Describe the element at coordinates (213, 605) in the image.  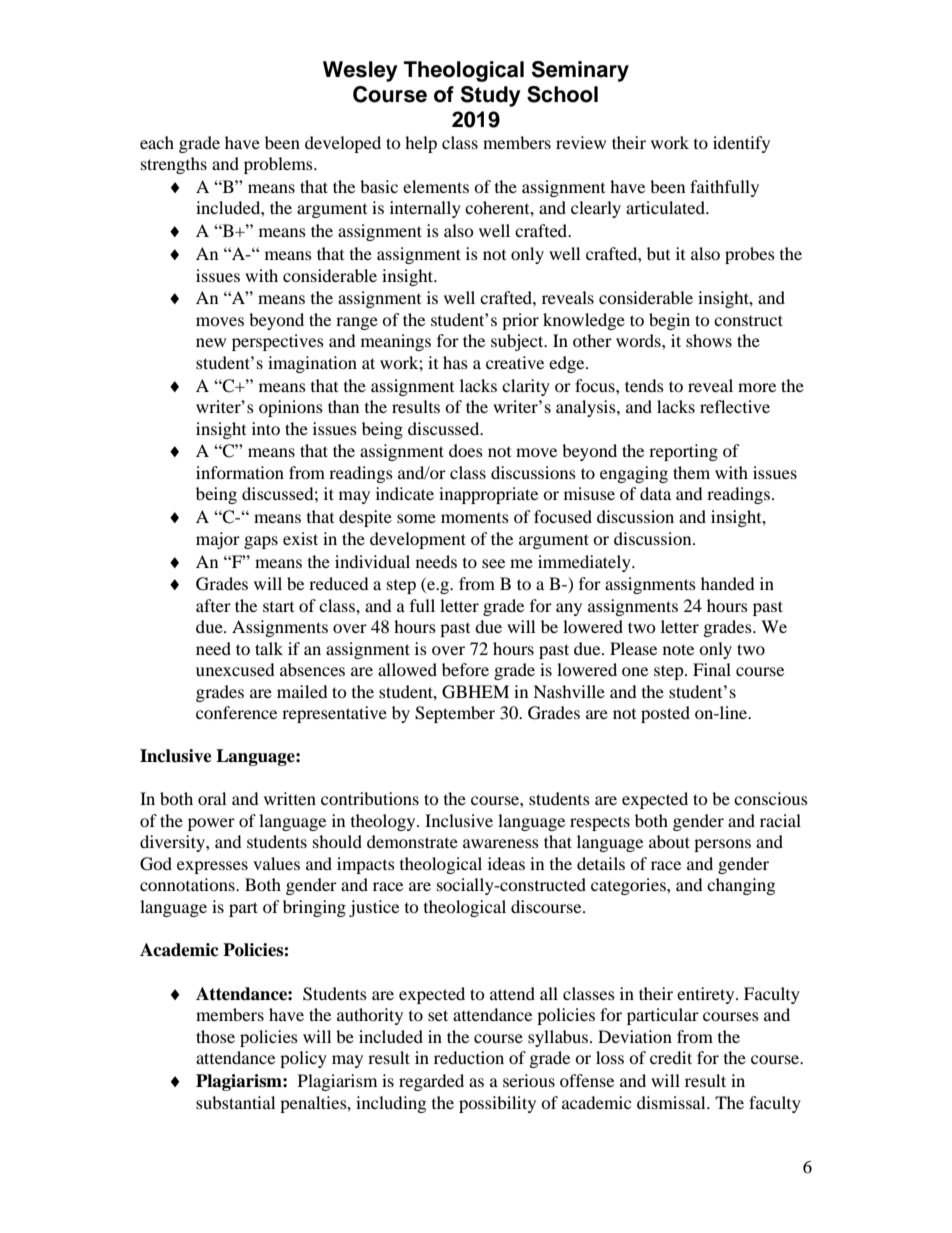
I see `after` at that location.
